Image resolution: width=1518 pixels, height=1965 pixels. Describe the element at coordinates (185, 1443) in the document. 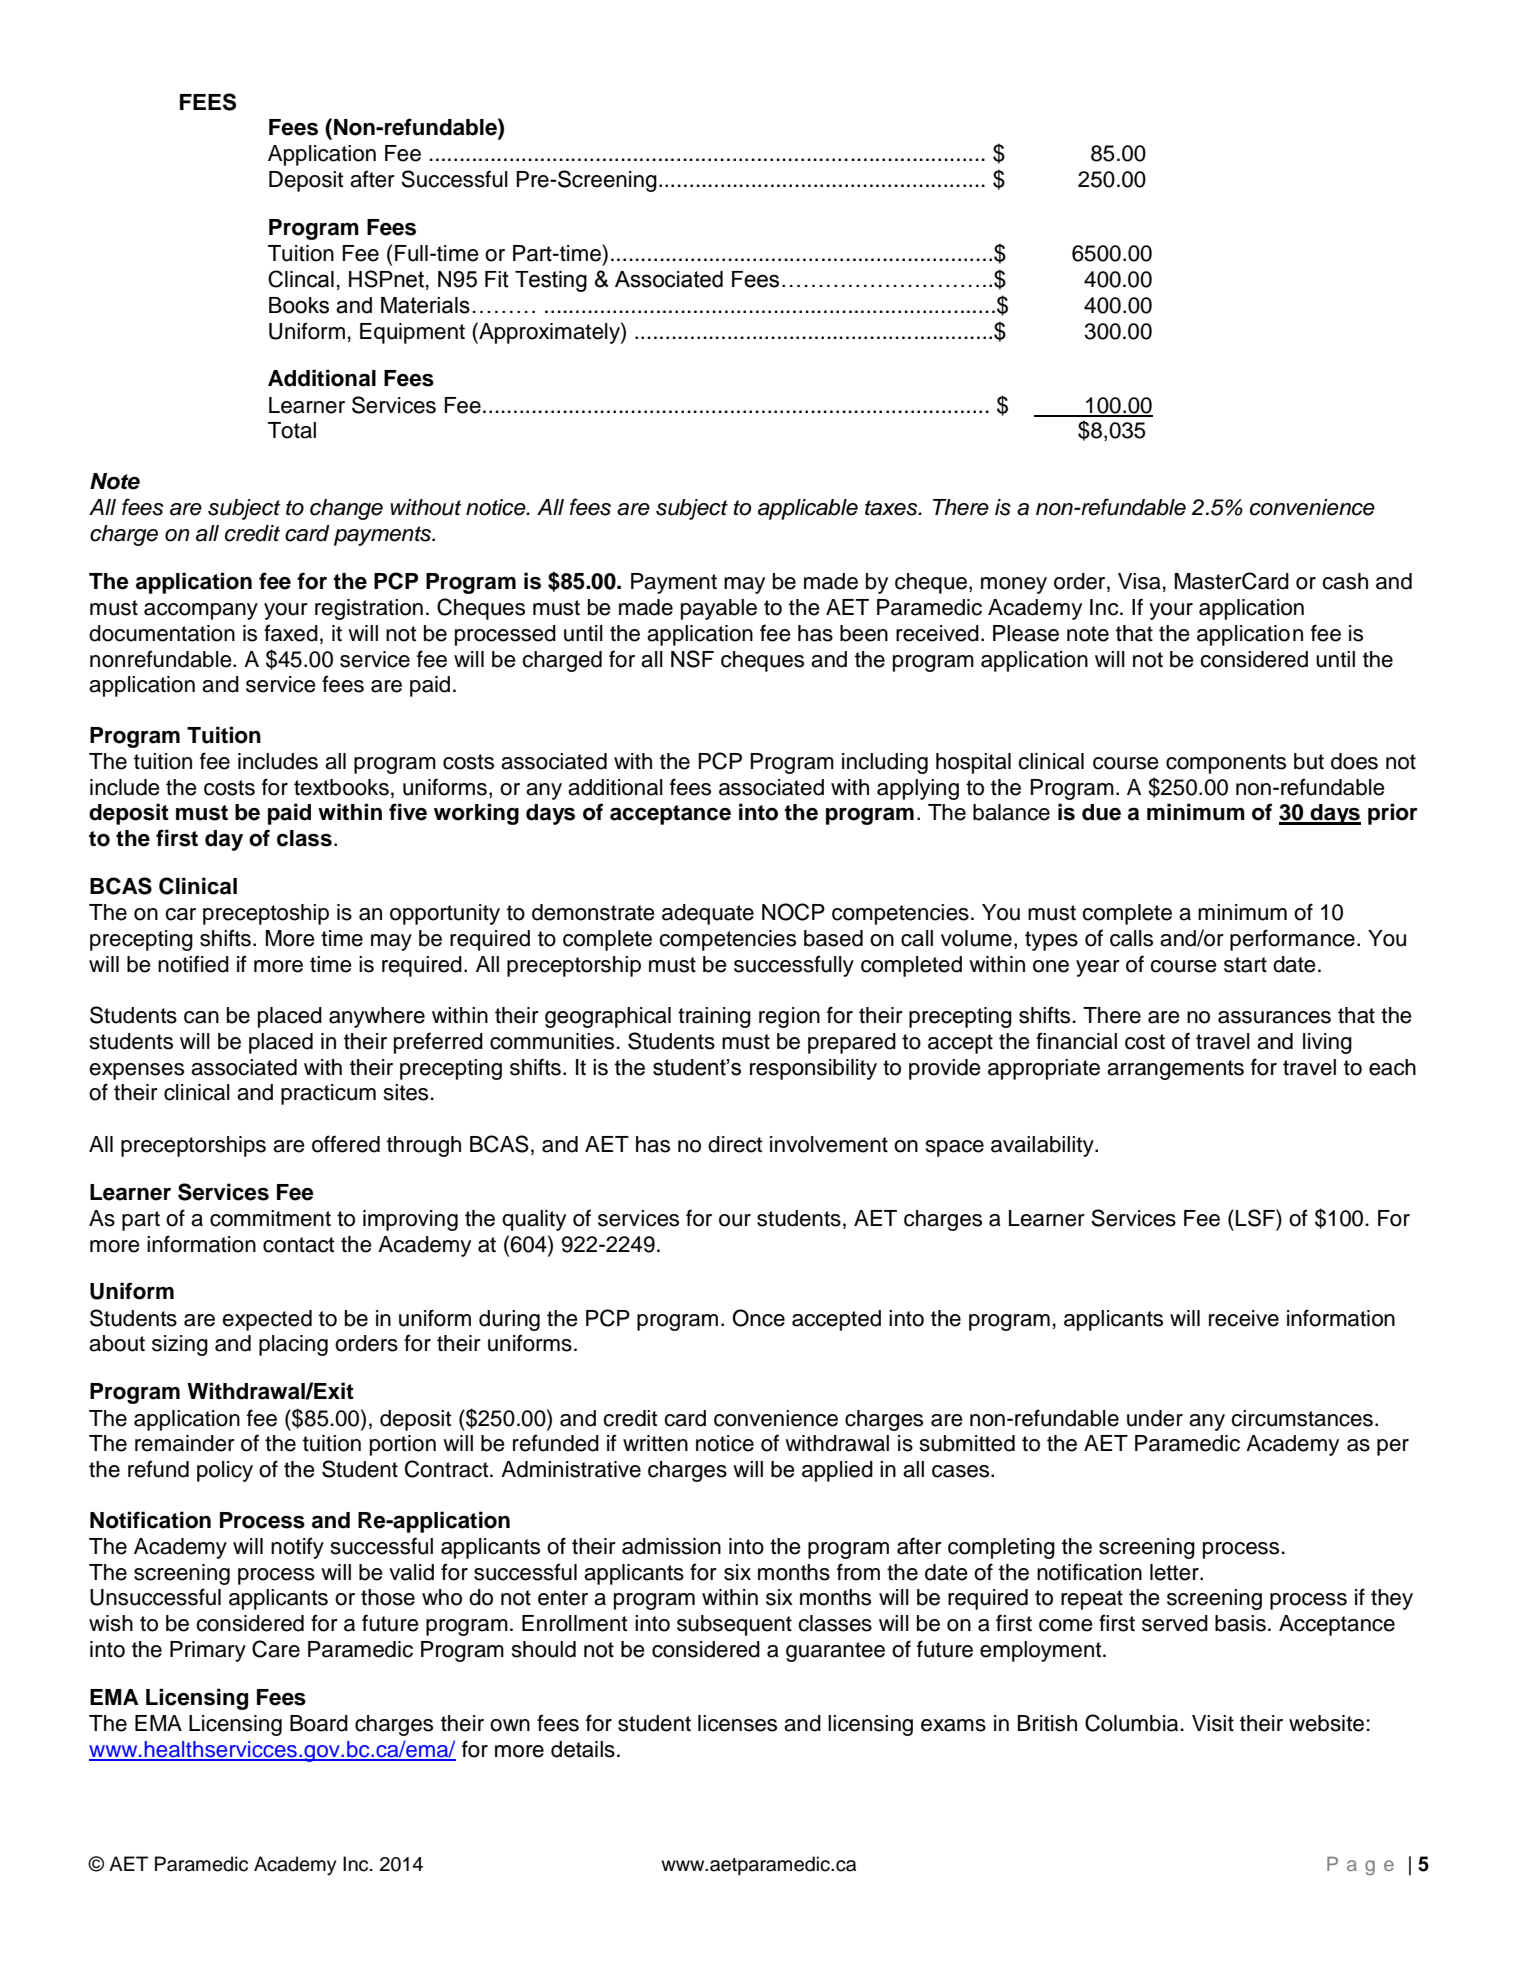

I see `remainder` at that location.
